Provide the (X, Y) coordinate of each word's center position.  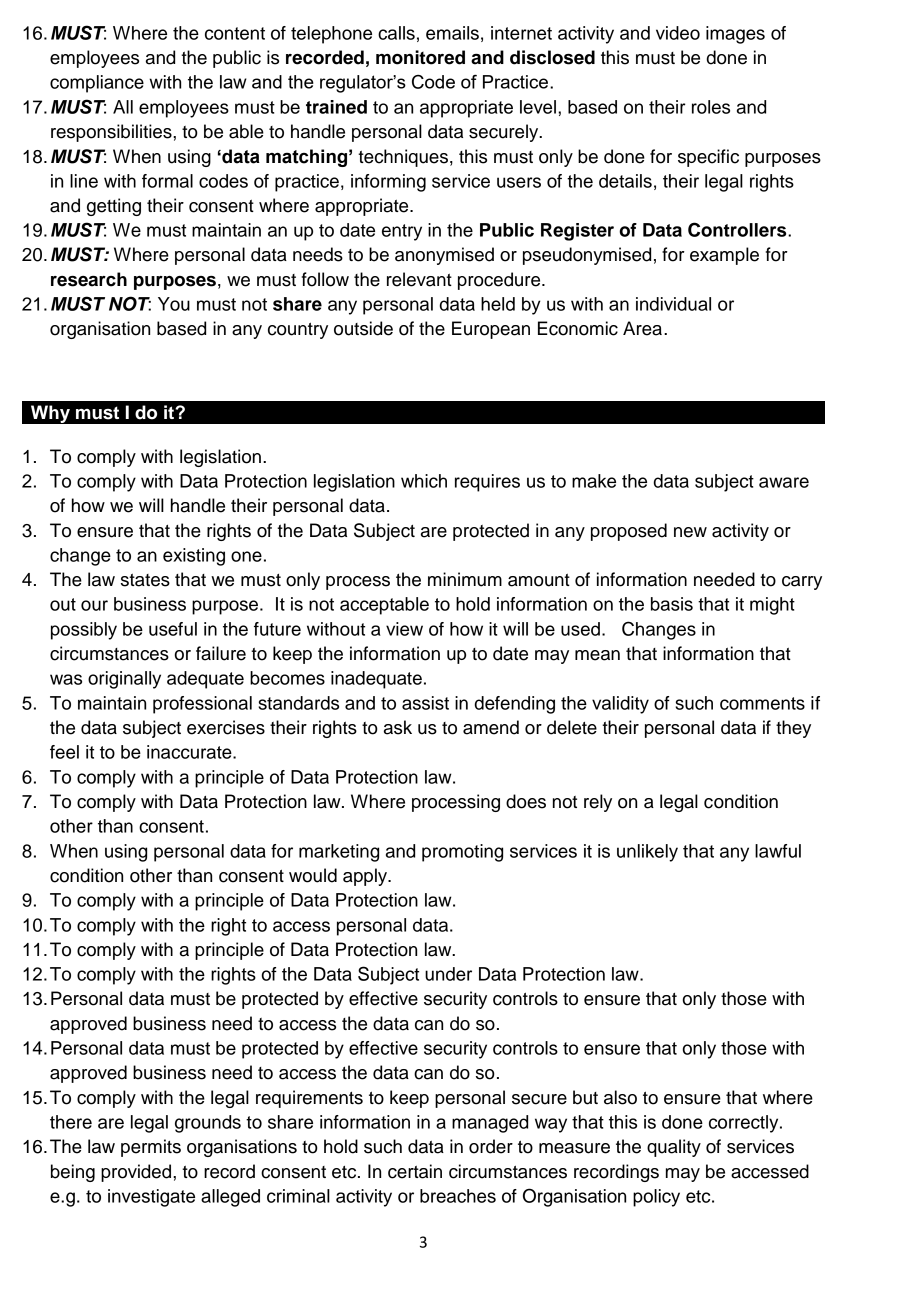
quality (674, 1148)
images (735, 35)
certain (415, 1171)
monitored (420, 57)
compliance (97, 84)
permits (151, 1148)
